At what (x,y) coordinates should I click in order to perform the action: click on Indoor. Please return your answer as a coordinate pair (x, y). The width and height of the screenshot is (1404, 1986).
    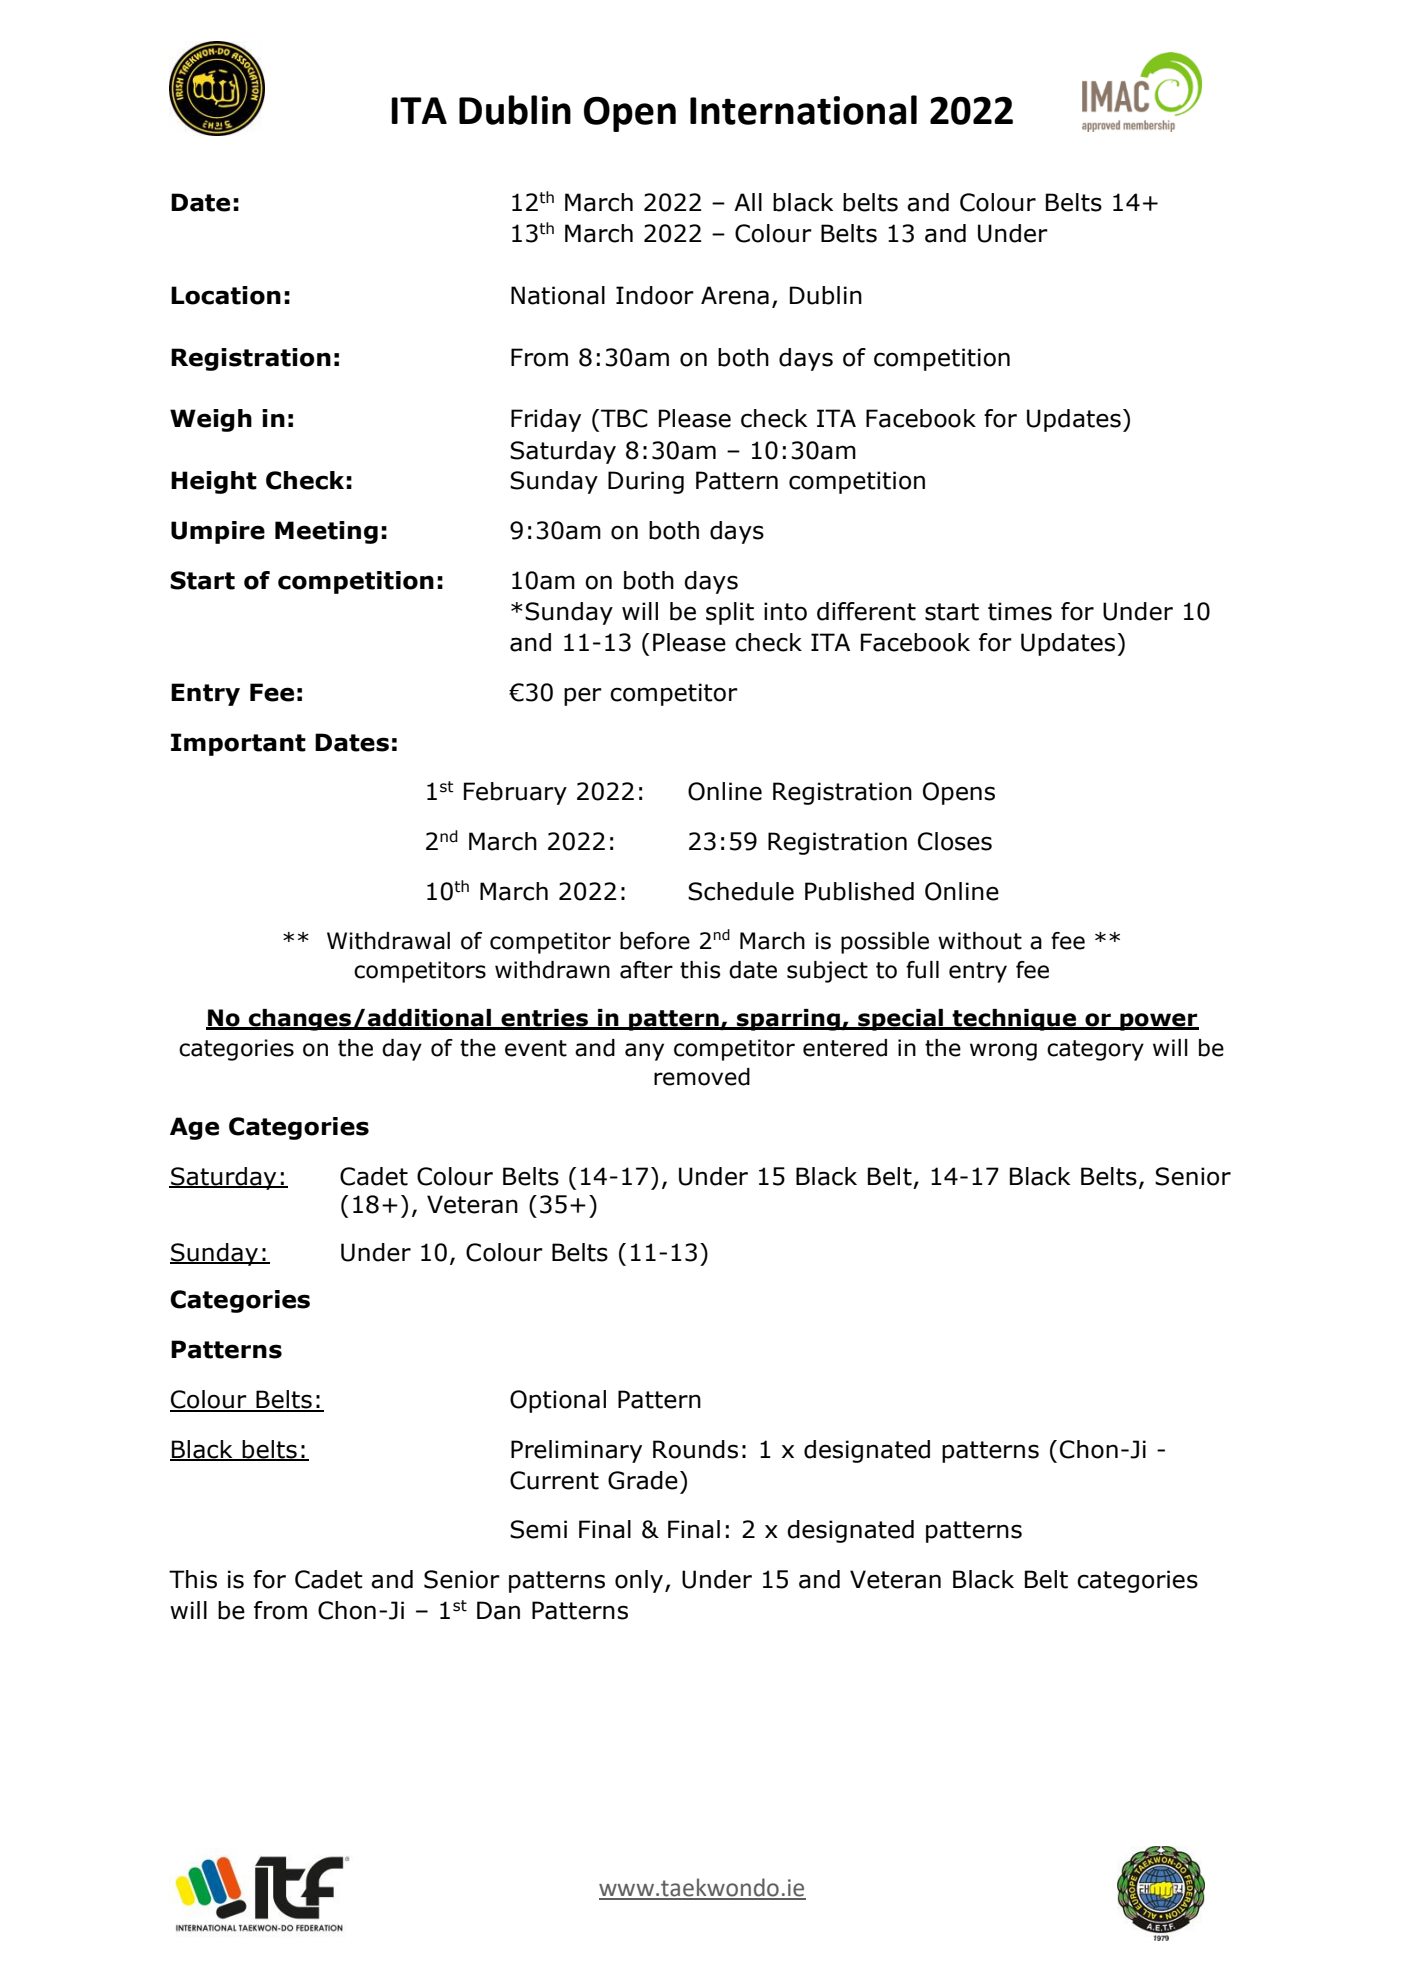
    Looking at the image, I should click on (655, 295).
